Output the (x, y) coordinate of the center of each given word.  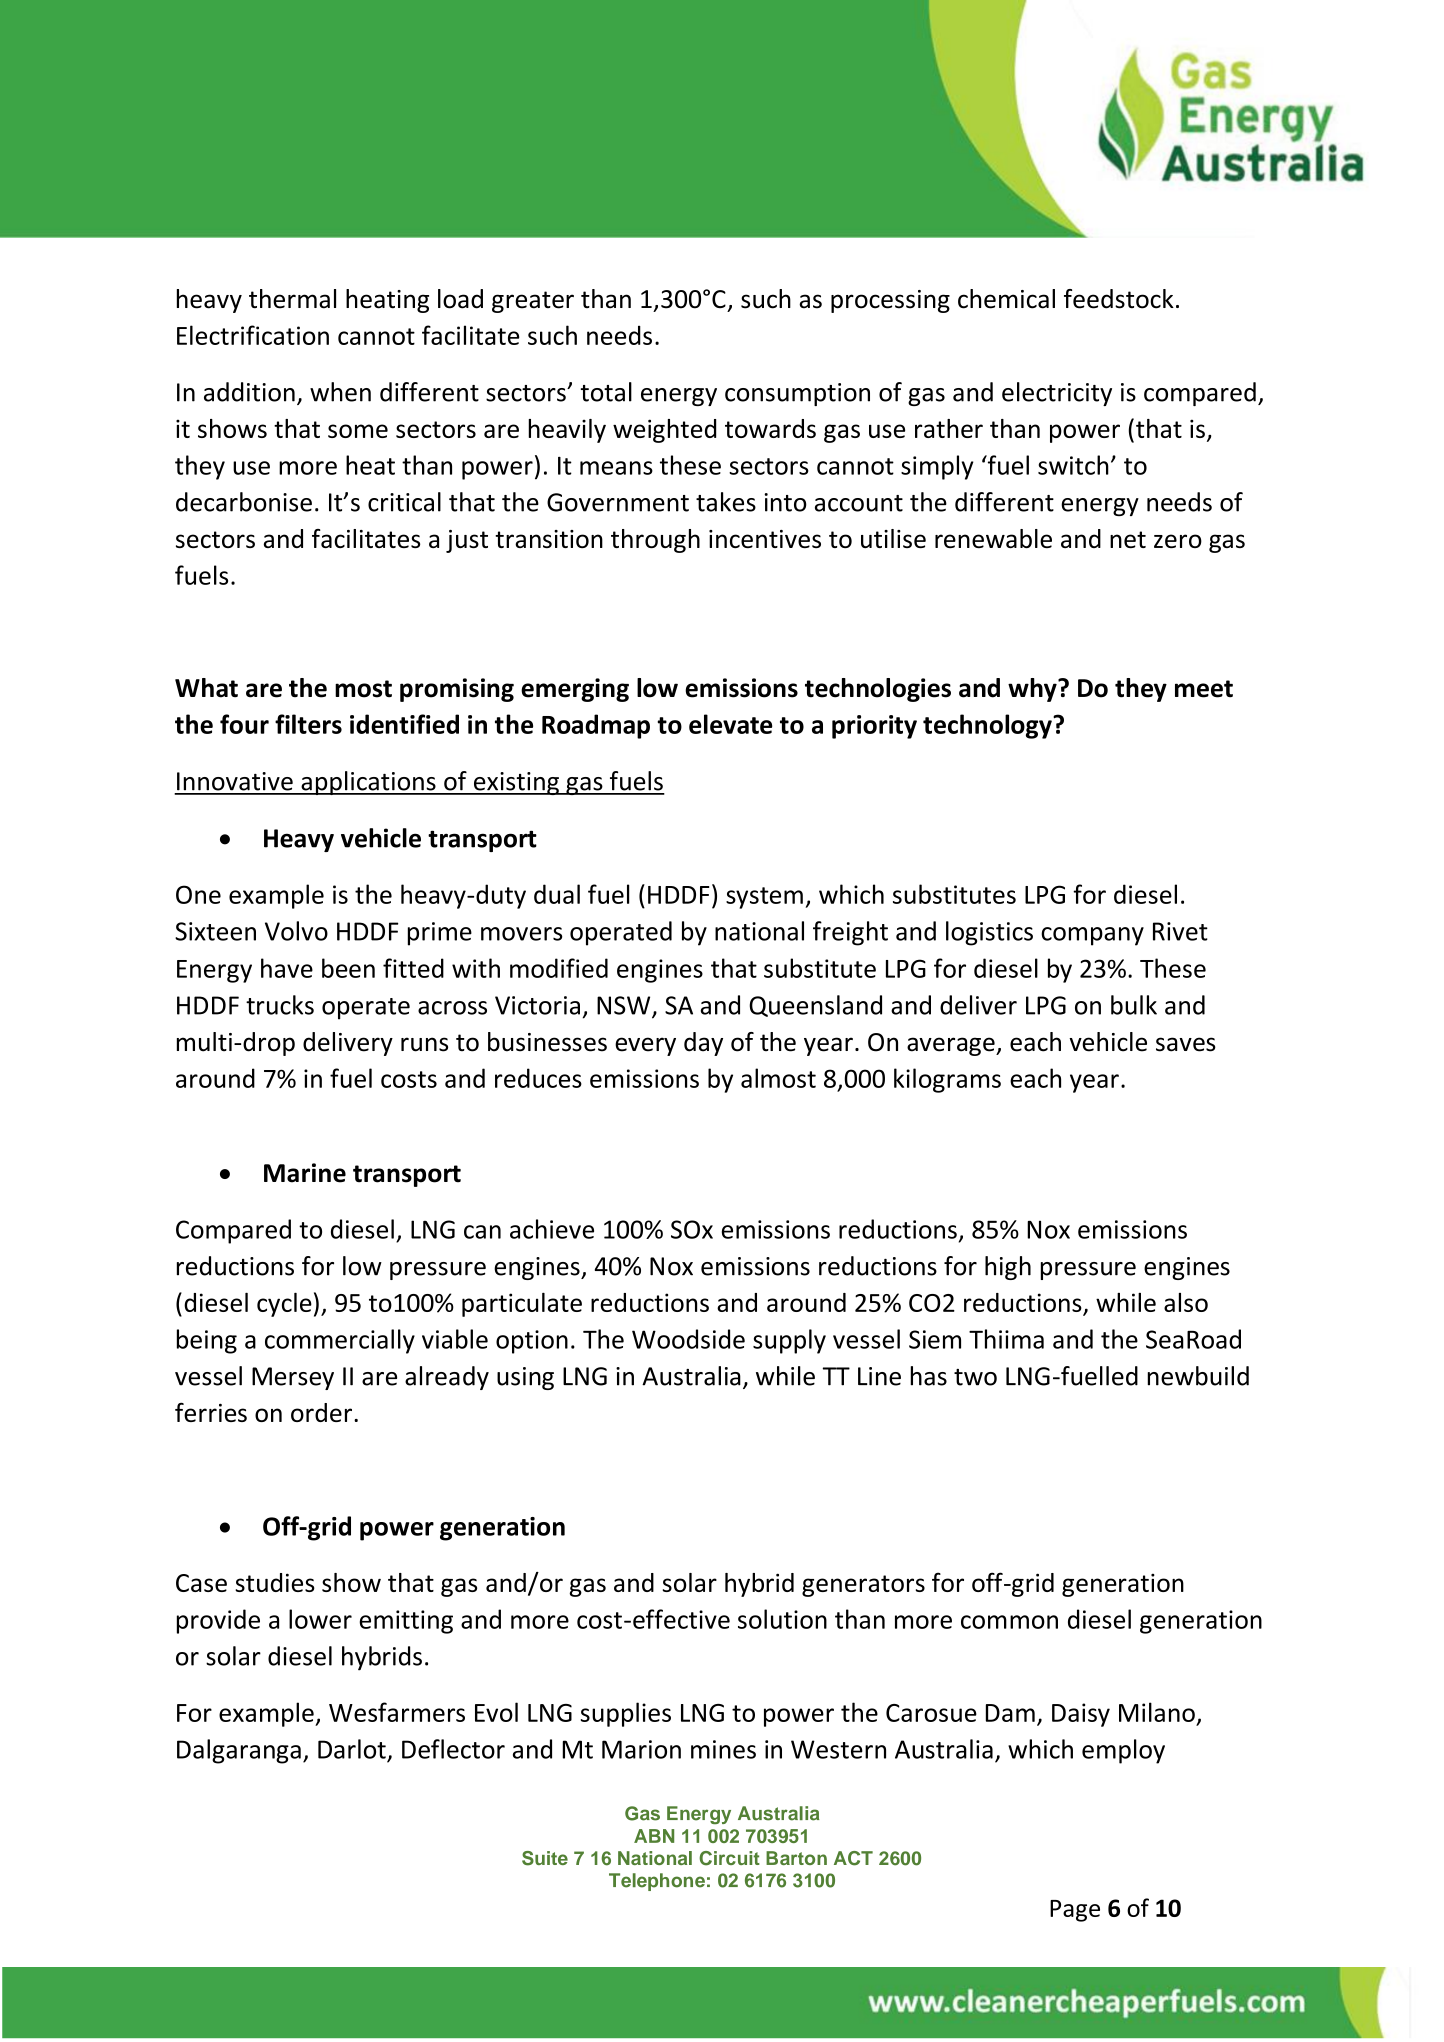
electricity (1057, 394)
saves (1186, 1044)
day (703, 1044)
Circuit (729, 1858)
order (323, 1412)
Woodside (688, 1339)
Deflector (453, 1749)
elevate (730, 724)
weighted (664, 431)
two (975, 1377)
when (340, 392)
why (1033, 690)
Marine (305, 1173)
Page (1075, 1911)
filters (308, 724)
